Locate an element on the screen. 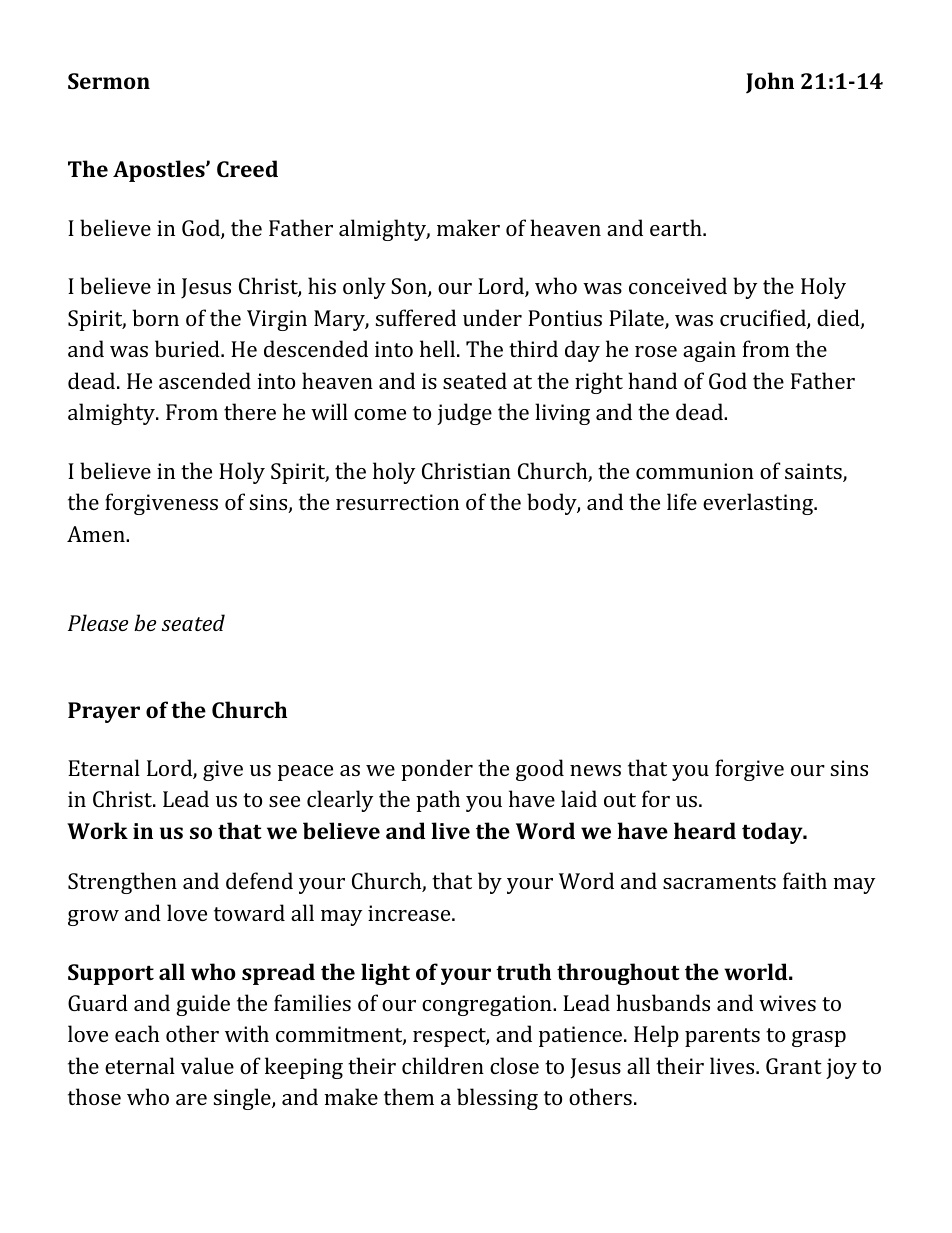 Image resolution: width=952 pixels, height=1233 pixels. Please is located at coordinates (98, 622).
